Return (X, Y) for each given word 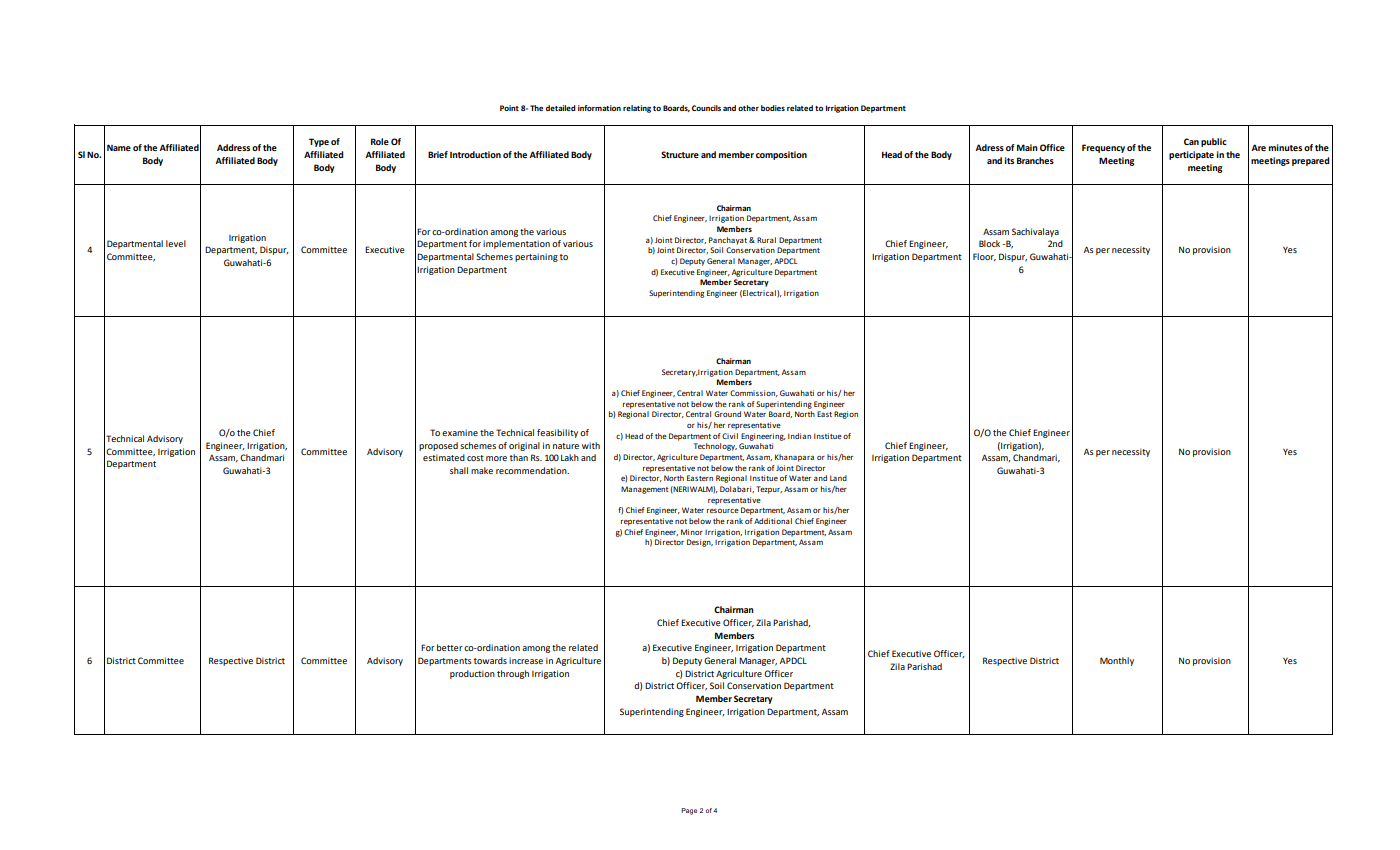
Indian (799, 436)
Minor (692, 532)
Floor (984, 257)
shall (459, 470)
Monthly (1117, 661)
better (450, 647)
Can (1191, 141)
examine (460, 432)
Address (233, 147)
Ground (727, 414)
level (176, 243)
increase (526, 660)
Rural (766, 240)
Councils (706, 108)
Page (689, 811)
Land (838, 478)
